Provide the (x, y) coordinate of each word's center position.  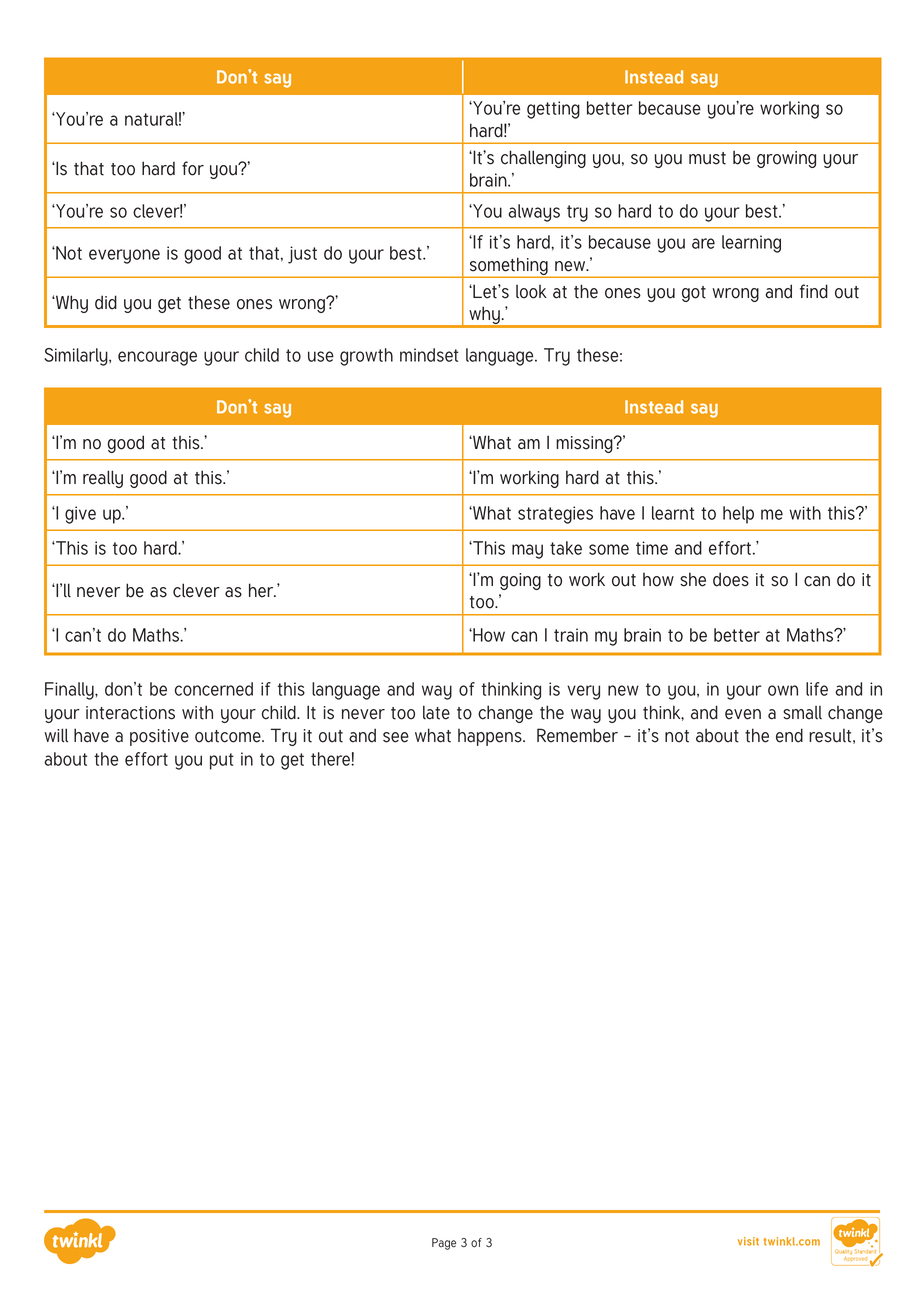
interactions (130, 713)
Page (444, 1244)
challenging (543, 159)
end (789, 735)
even (743, 714)
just (302, 255)
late (436, 712)
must (707, 158)
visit (748, 1241)
